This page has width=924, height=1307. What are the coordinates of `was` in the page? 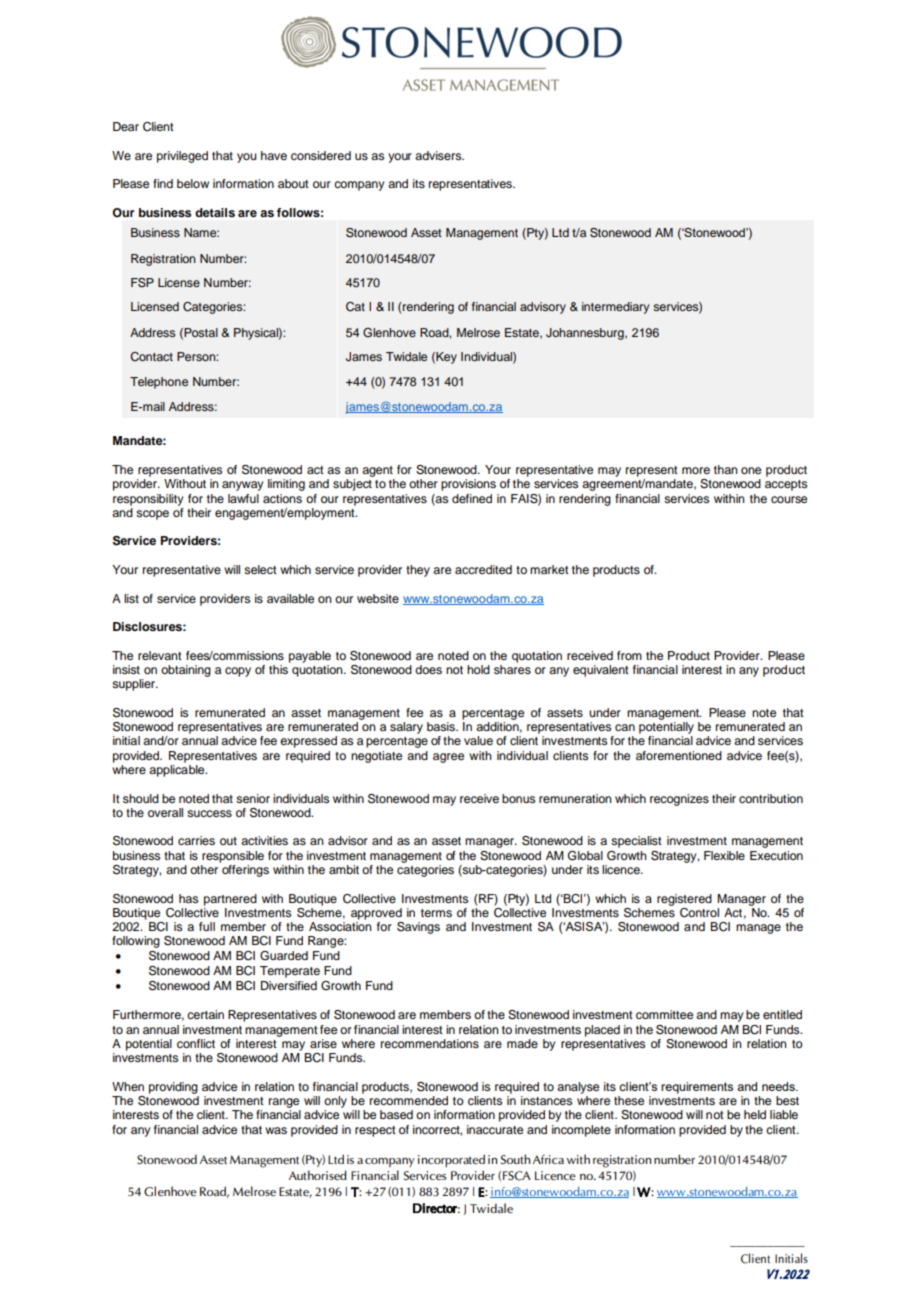 It's located at (276, 1130).
